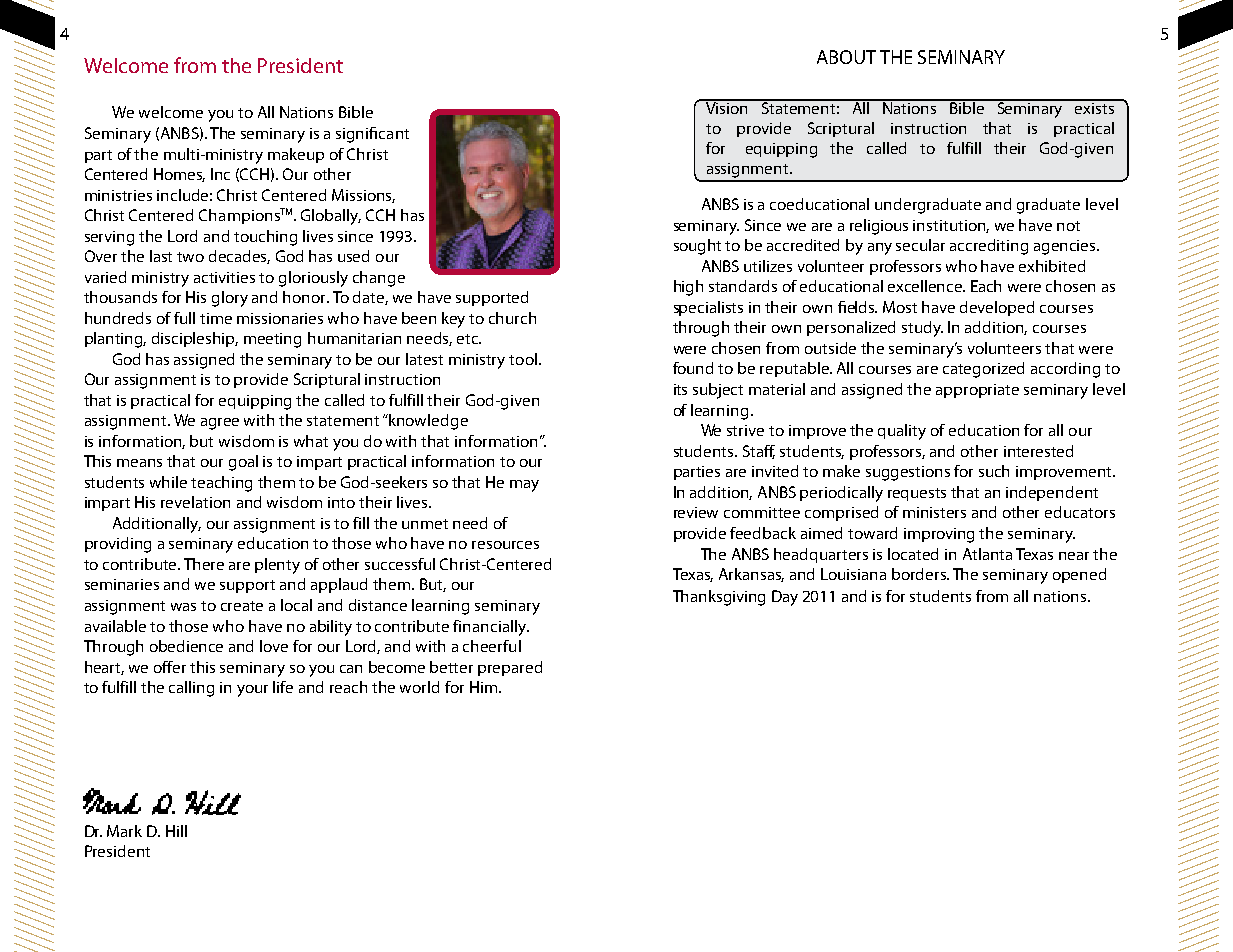 The width and height of the screenshot is (1233, 952). Describe the element at coordinates (920, 245) in the screenshot. I see `secular` at that location.
